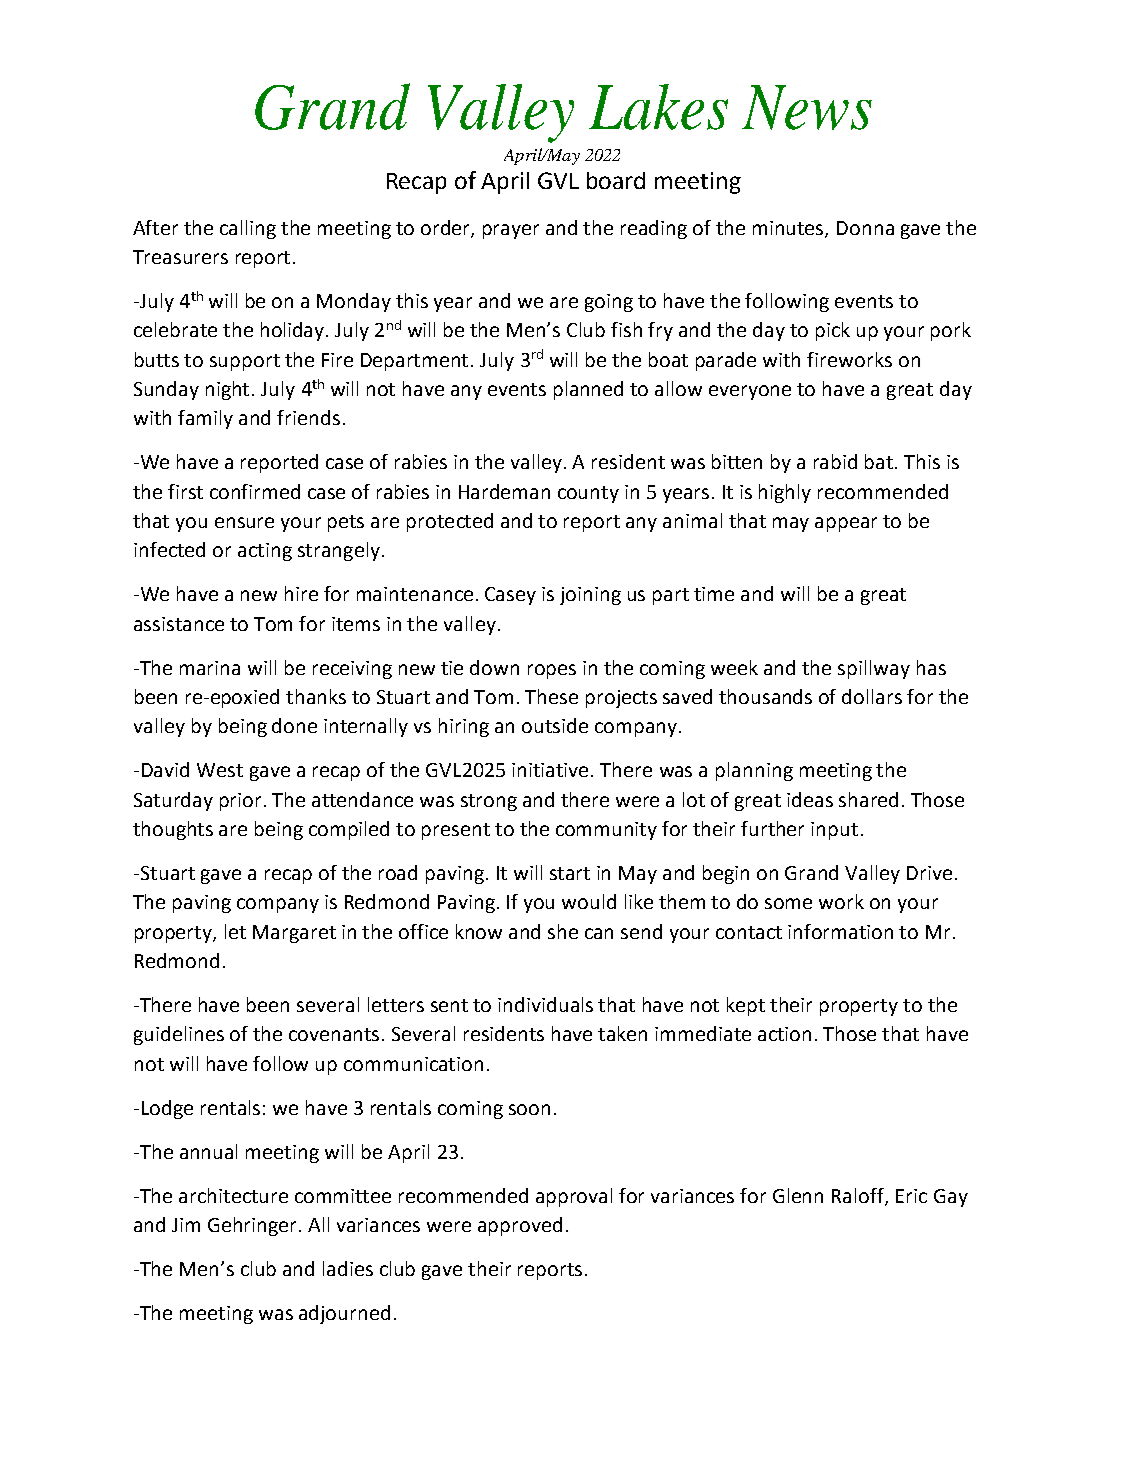  Describe the element at coordinates (233, 1195) in the screenshot. I see `architecture` at that location.
